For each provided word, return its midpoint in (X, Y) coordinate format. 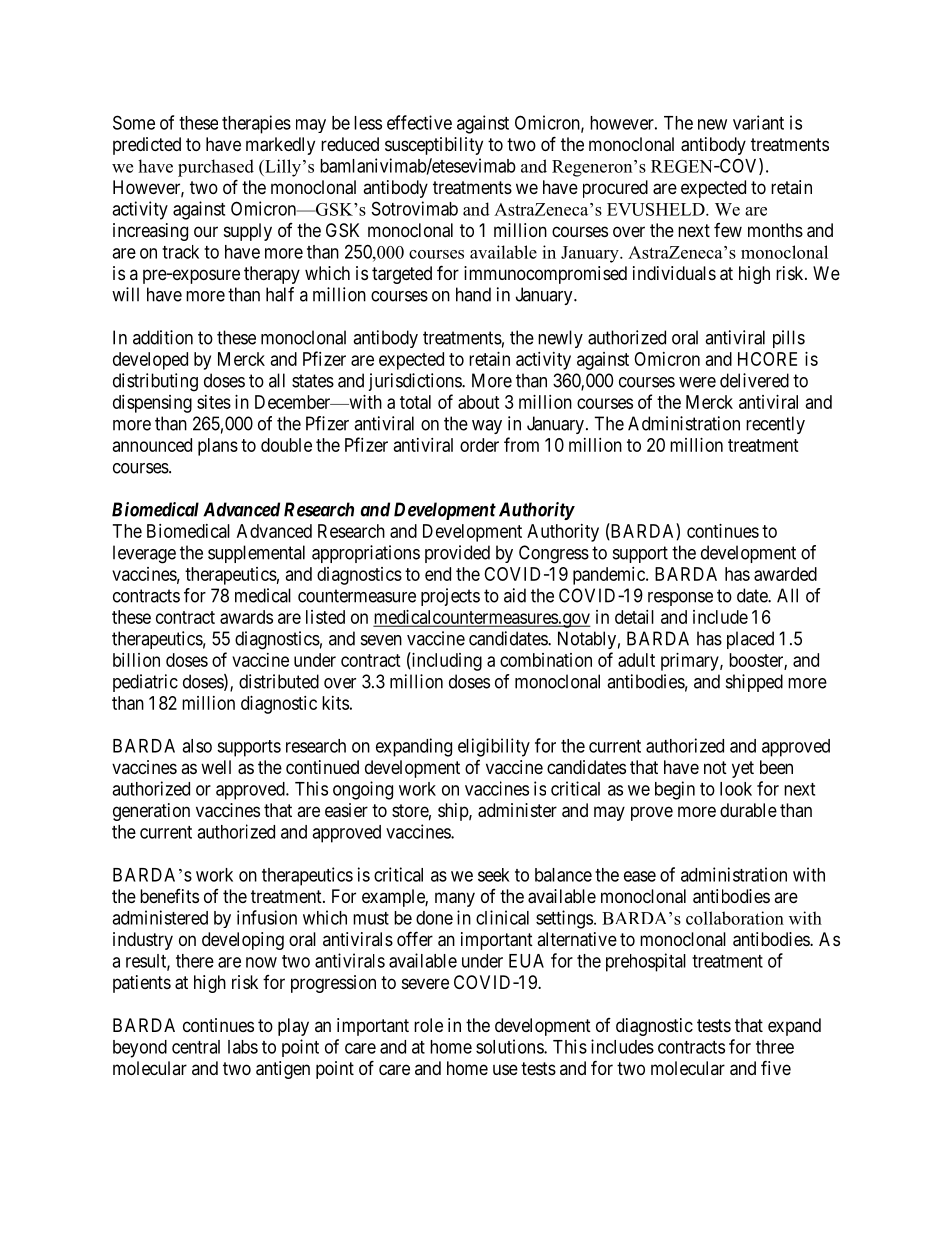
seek (494, 875)
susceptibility (434, 146)
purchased (216, 168)
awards (246, 617)
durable (748, 810)
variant (758, 122)
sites (214, 402)
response (680, 599)
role (428, 1025)
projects (450, 597)
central (196, 1047)
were (697, 382)
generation (151, 812)
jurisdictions (415, 382)
